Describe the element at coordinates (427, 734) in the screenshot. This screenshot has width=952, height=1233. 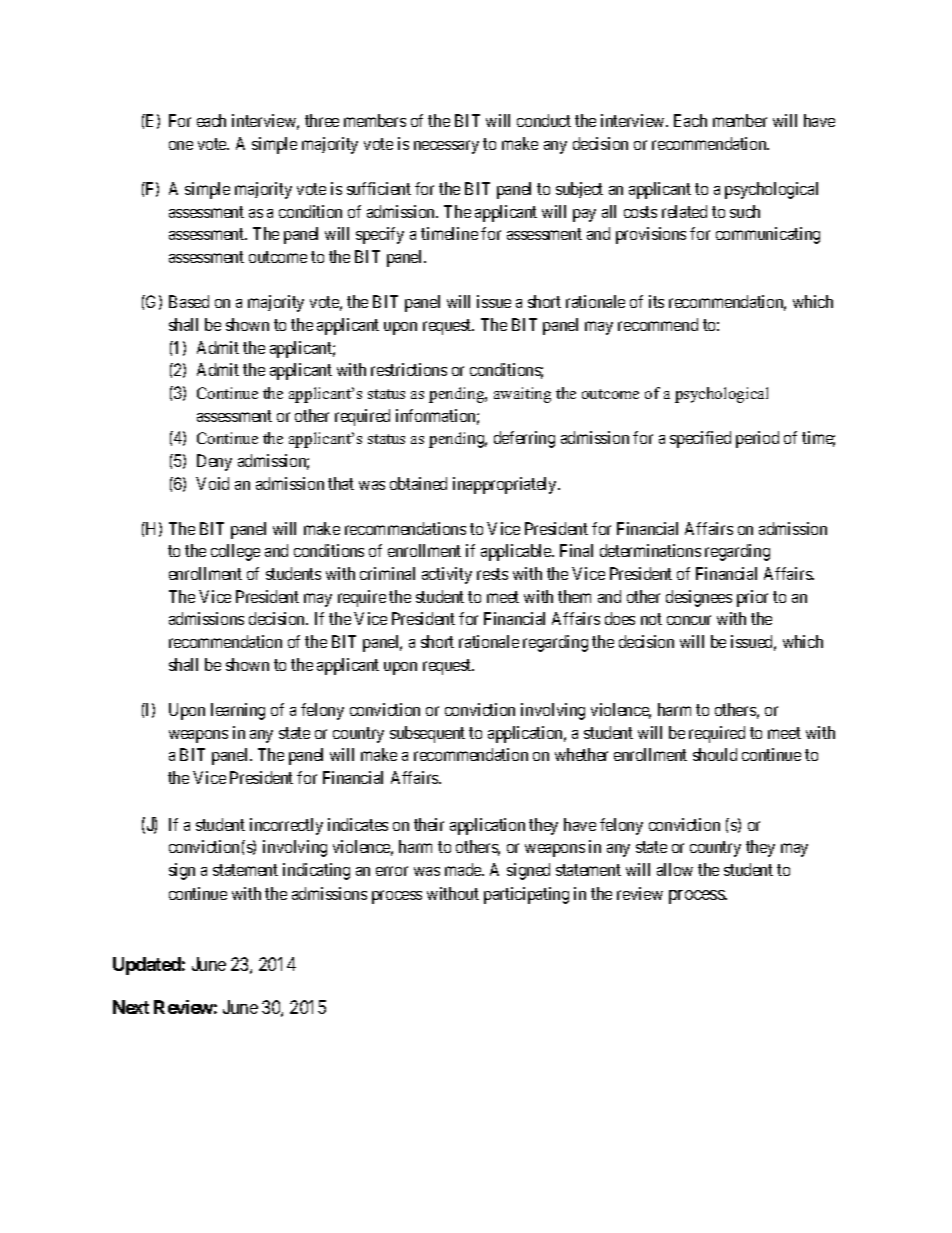
I see `subsequent` at that location.
